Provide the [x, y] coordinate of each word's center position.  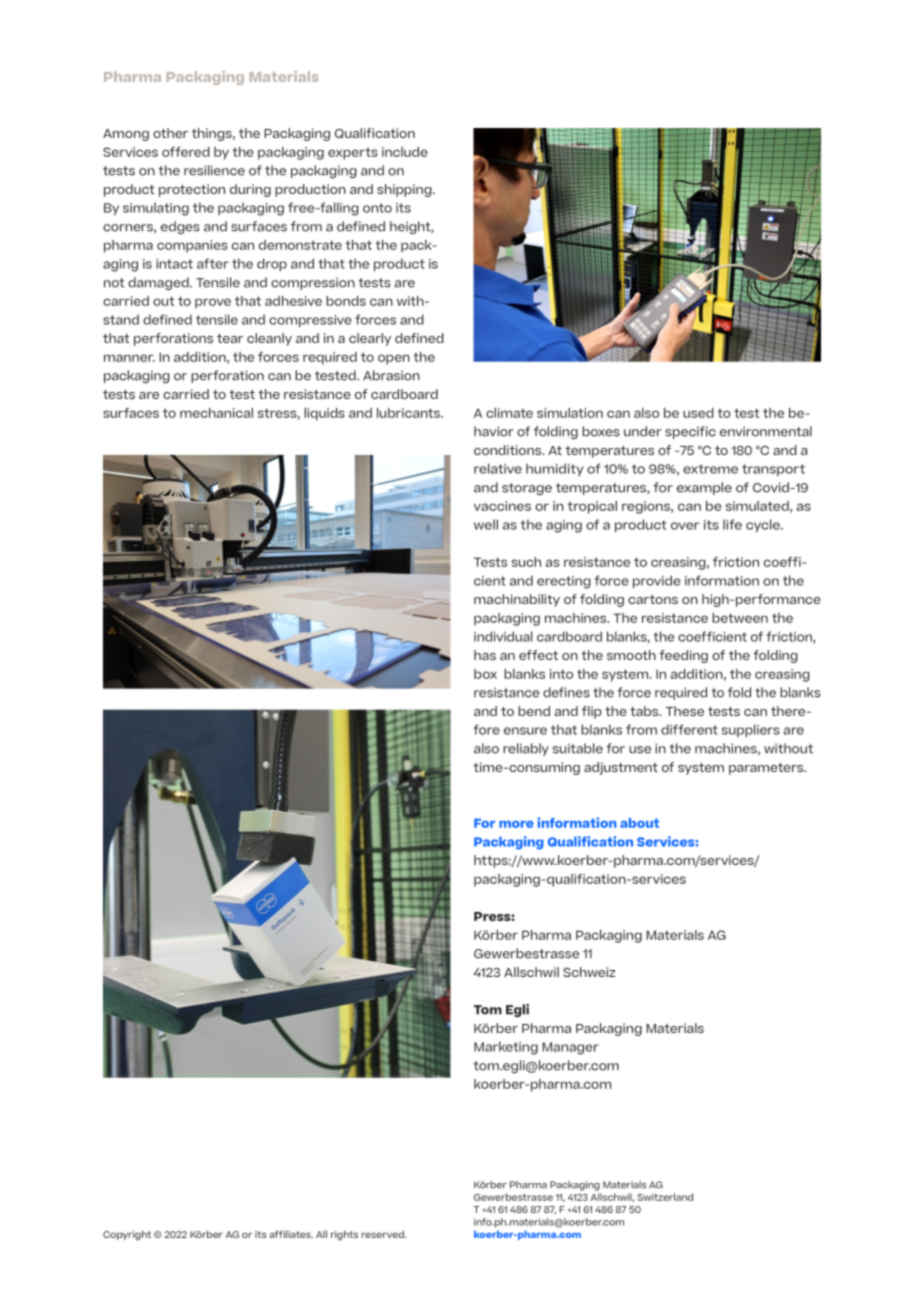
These [685, 711]
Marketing [506, 1048]
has [485, 655]
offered [186, 152]
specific [690, 432]
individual [503, 636]
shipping [405, 190]
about [639, 823]
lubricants [410, 413]
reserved [383, 1234]
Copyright [127, 1235]
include [405, 152]
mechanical [216, 413]
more [516, 824]
